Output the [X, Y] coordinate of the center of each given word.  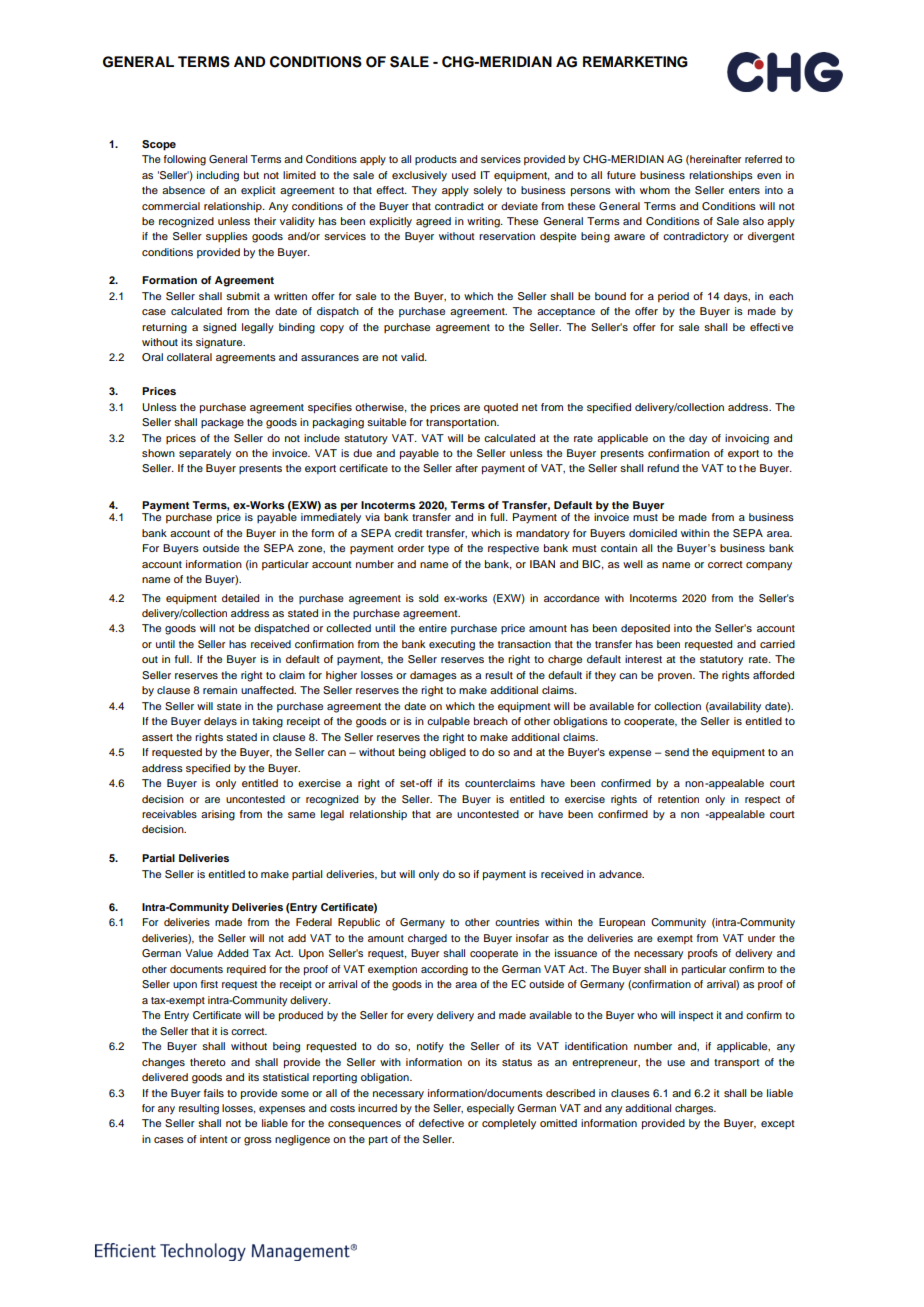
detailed [240, 598]
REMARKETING [635, 62]
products [436, 160]
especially [490, 1109]
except [778, 1124]
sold [428, 598]
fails [214, 1093]
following [185, 160]
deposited [645, 629]
